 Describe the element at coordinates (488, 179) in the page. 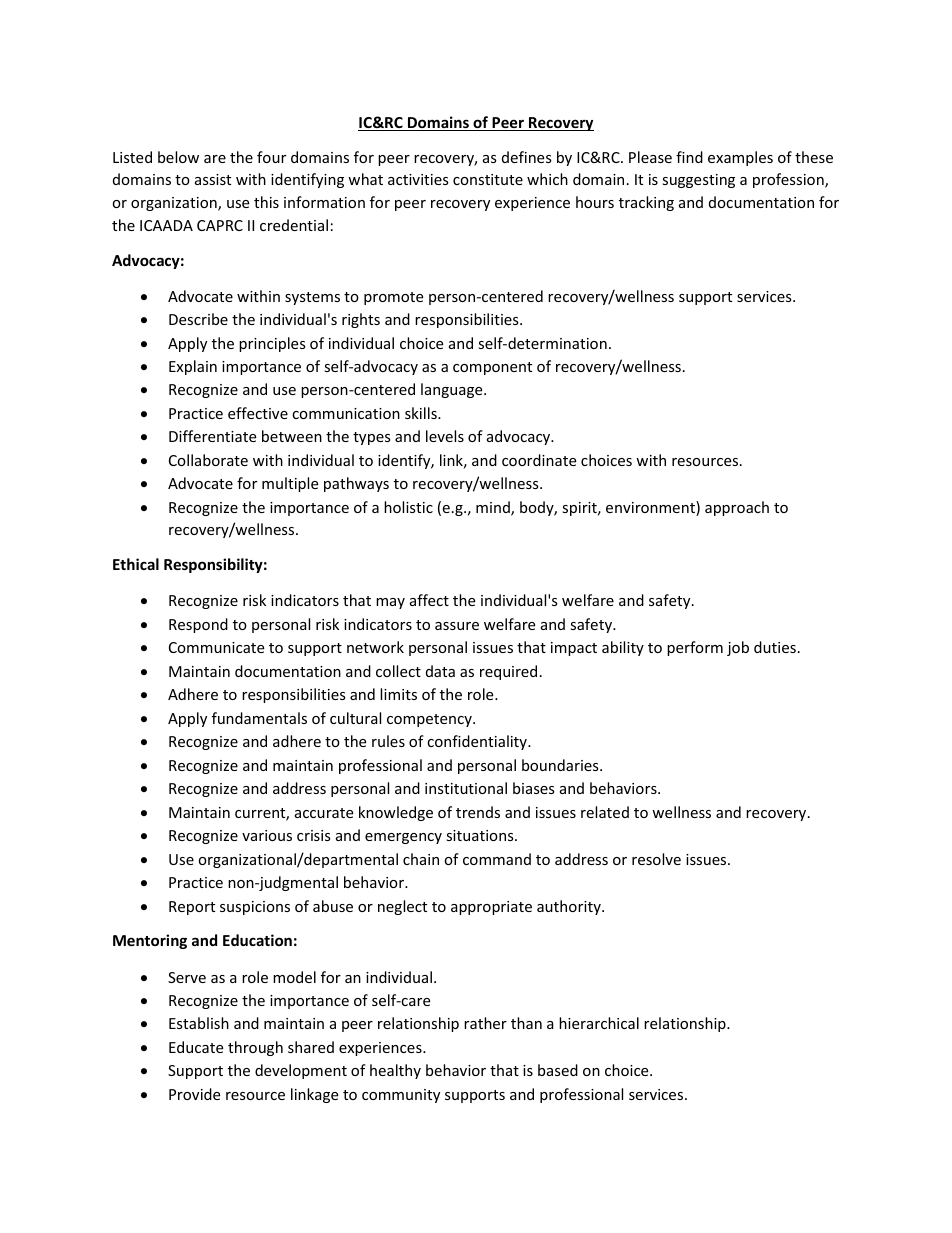

I see `constitute` at that location.
